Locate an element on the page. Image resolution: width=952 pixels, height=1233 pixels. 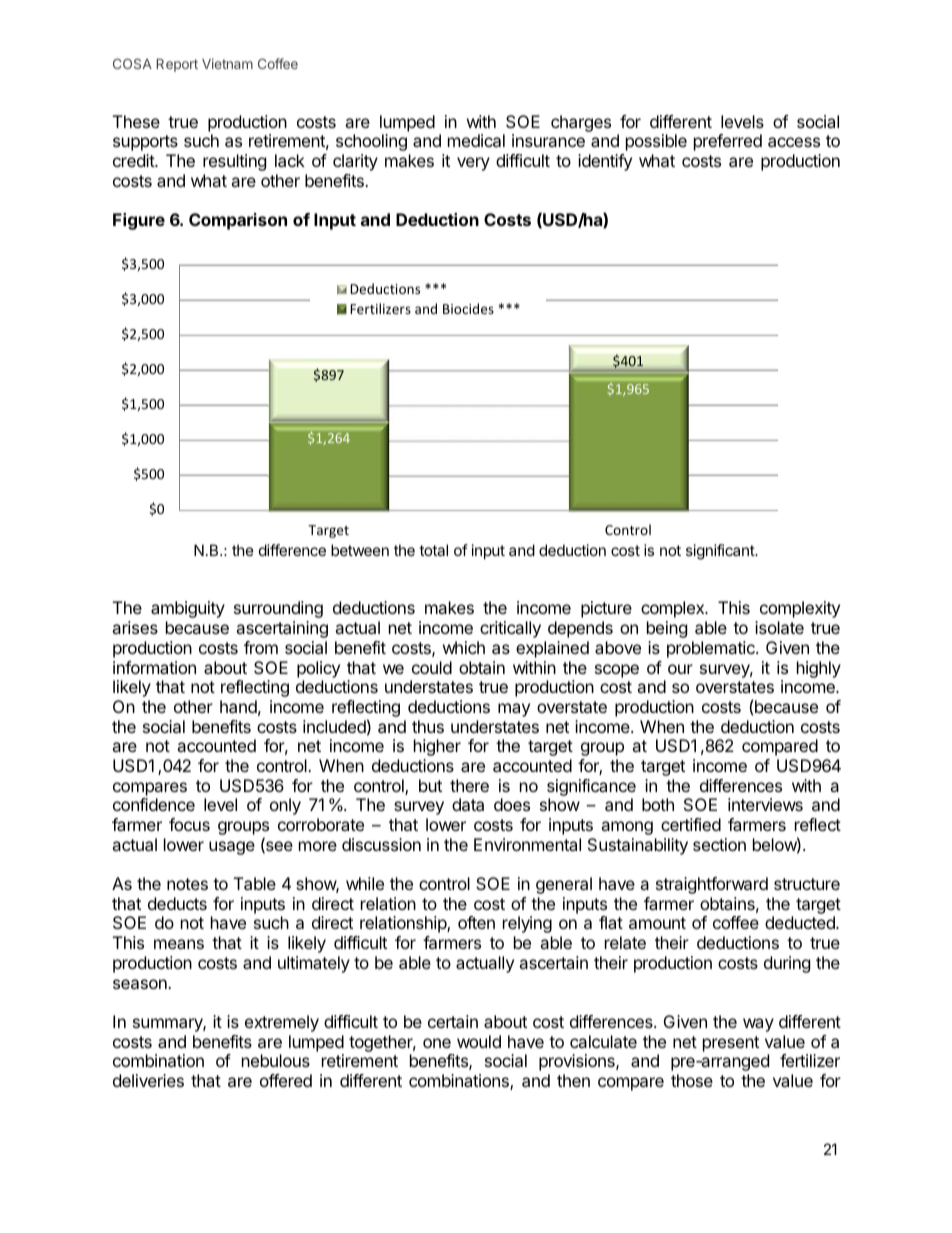
nebulous is located at coordinates (276, 1060).
